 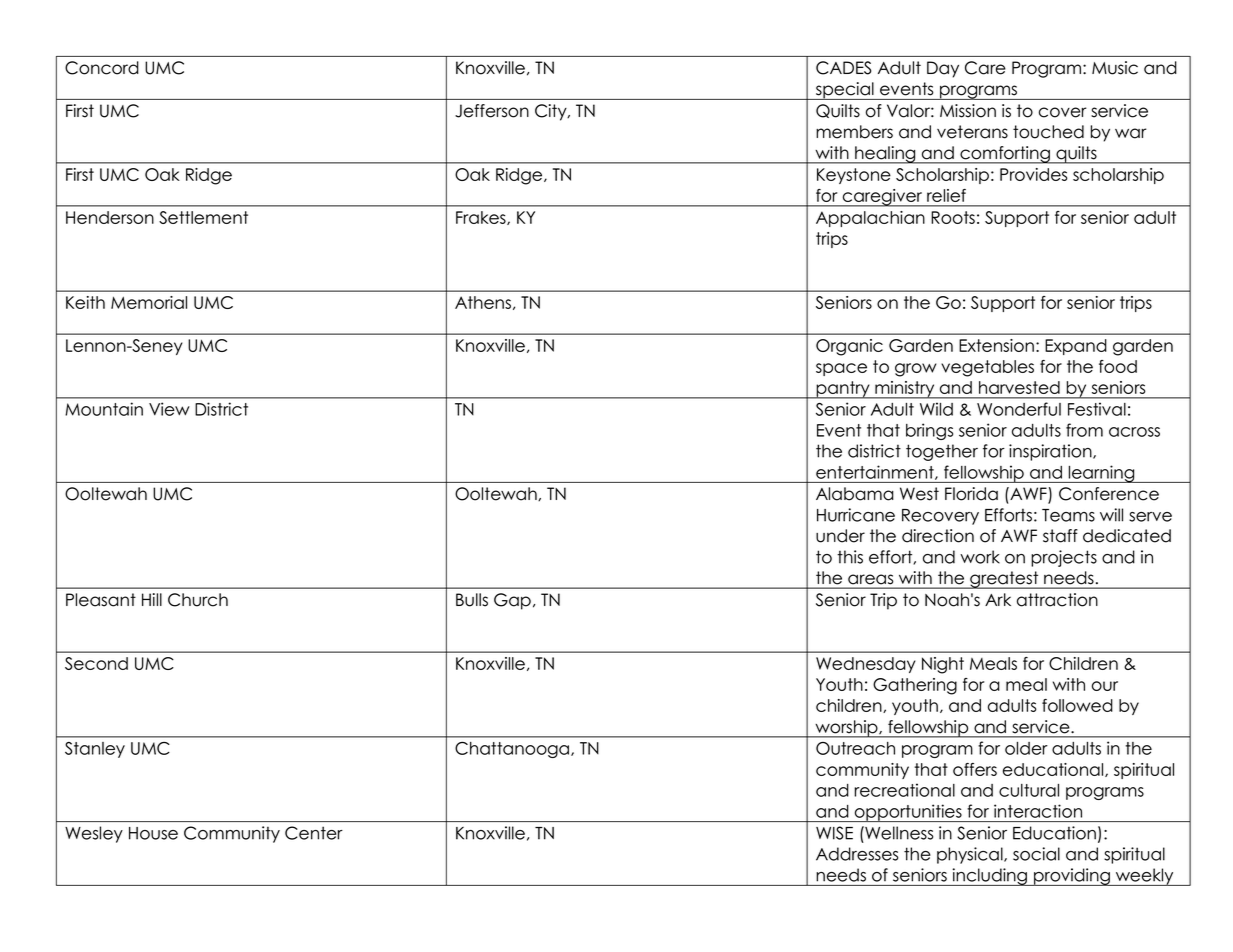 I want to click on Organic, so click(x=849, y=347).
